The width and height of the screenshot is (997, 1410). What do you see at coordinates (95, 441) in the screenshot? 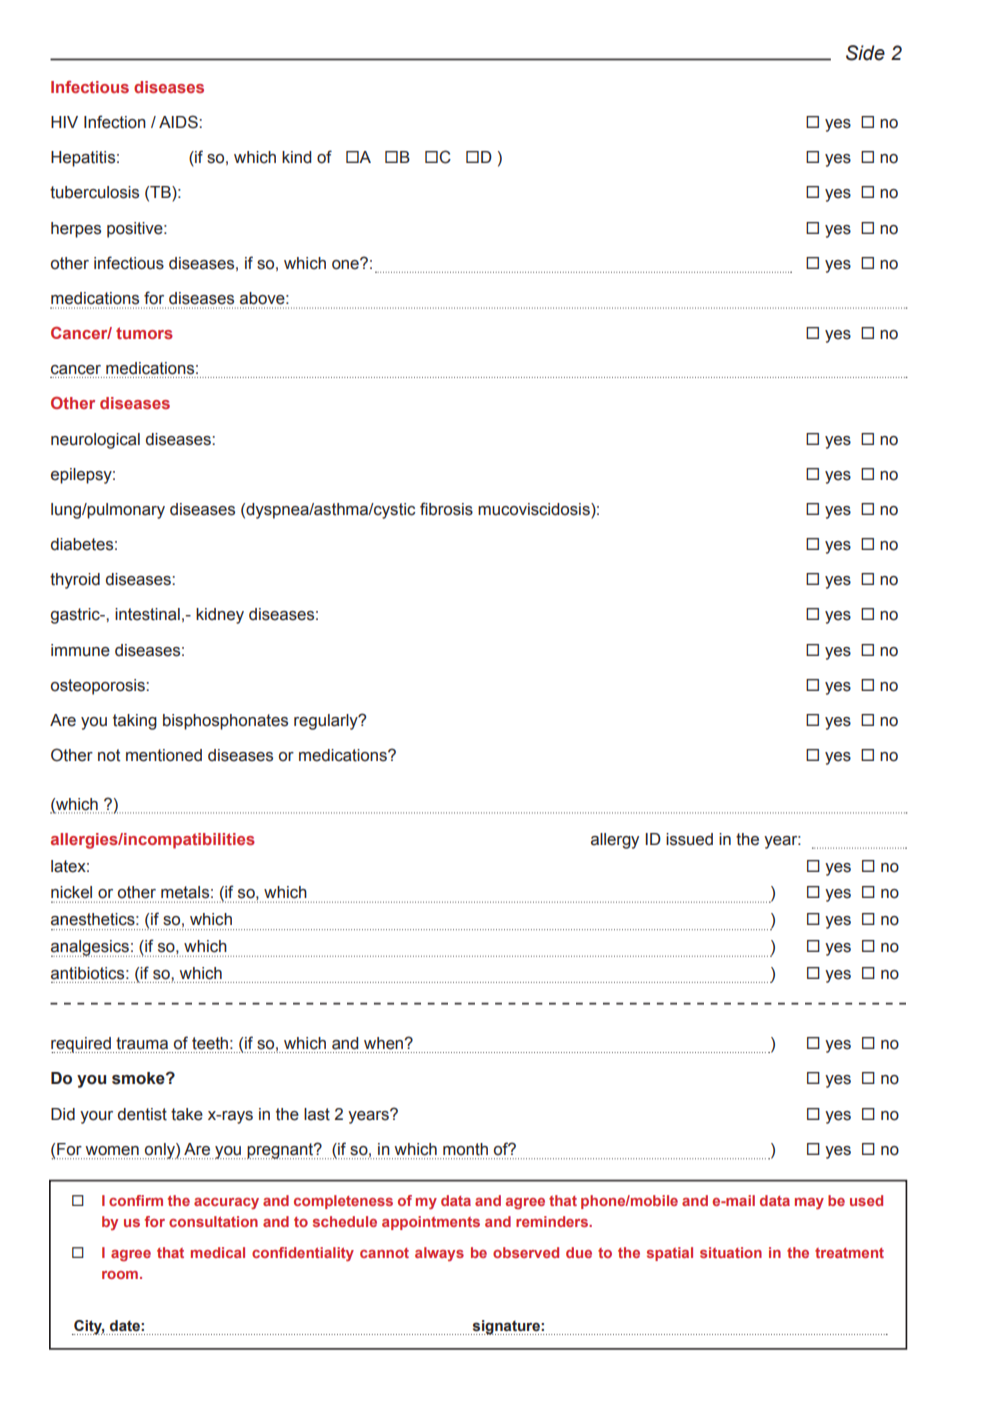
I see `neurological` at bounding box center [95, 441].
